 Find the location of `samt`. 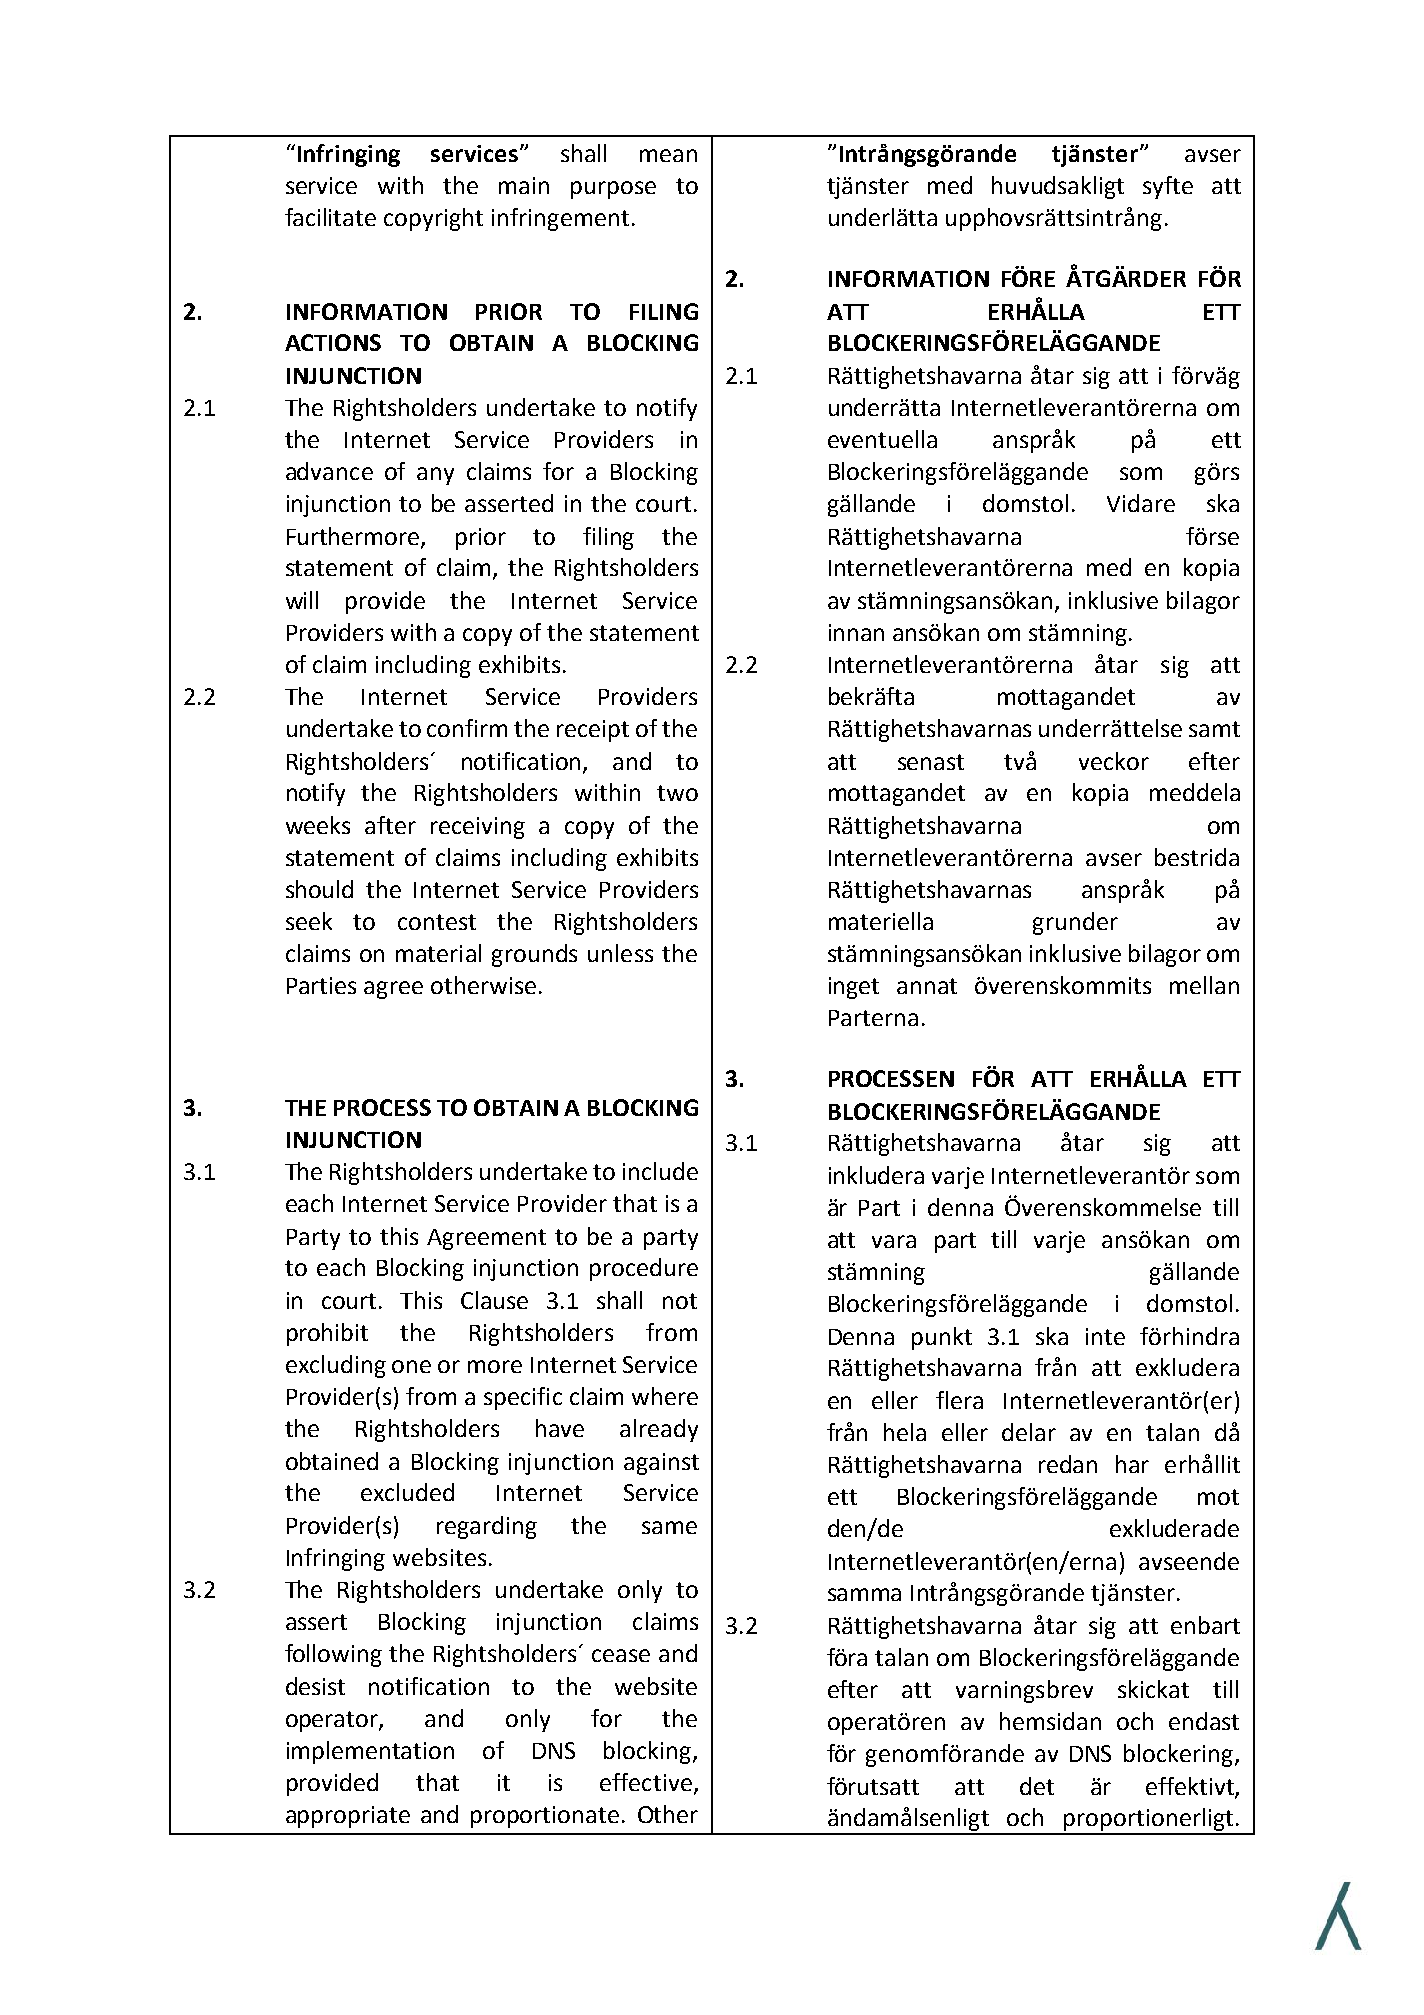

samt is located at coordinates (1214, 729).
